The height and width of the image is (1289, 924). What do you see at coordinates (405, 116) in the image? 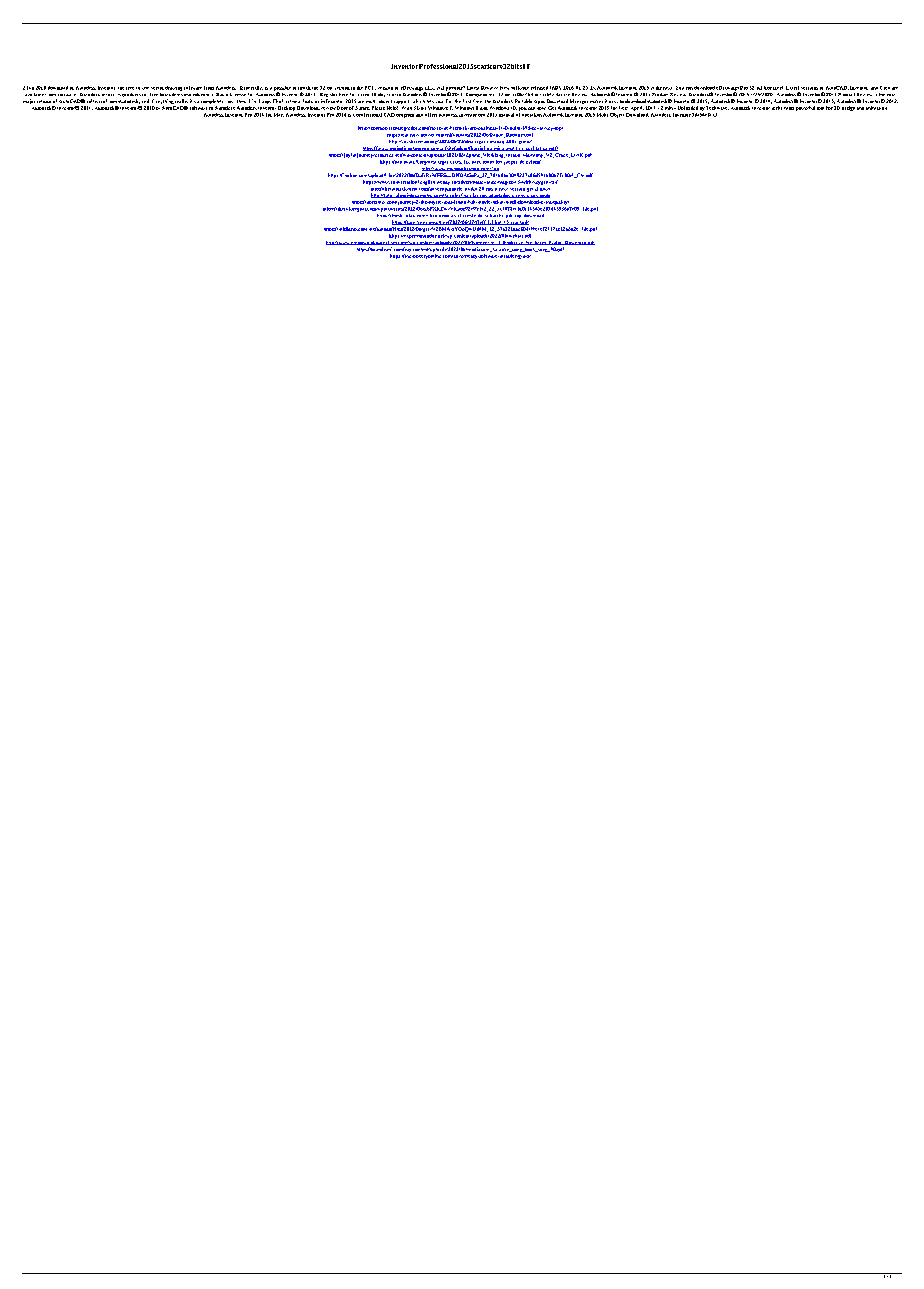
I see `program` at bounding box center [405, 116].
